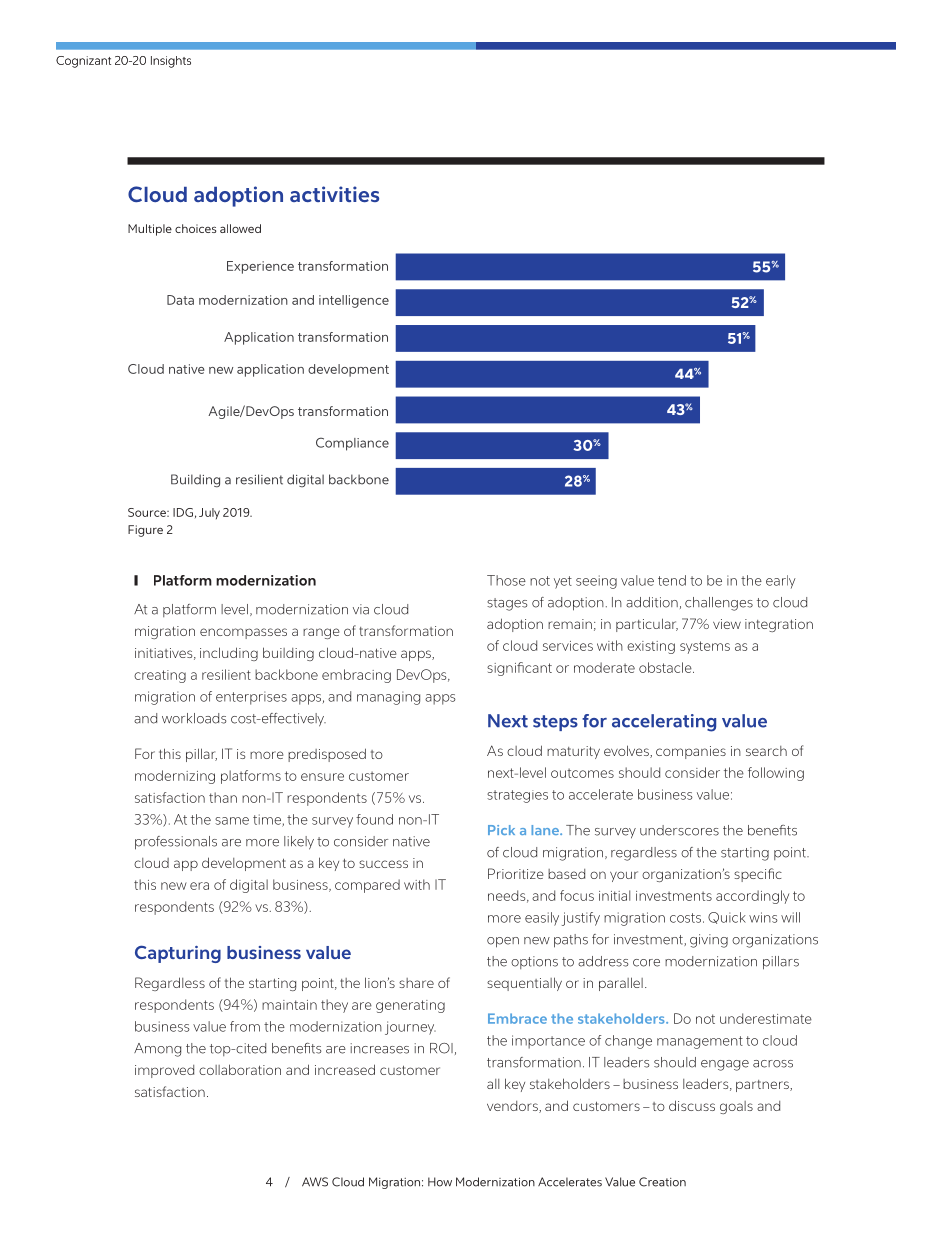 The height and width of the document is (1233, 952). What do you see at coordinates (334, 194) in the document?
I see `activities` at bounding box center [334, 194].
